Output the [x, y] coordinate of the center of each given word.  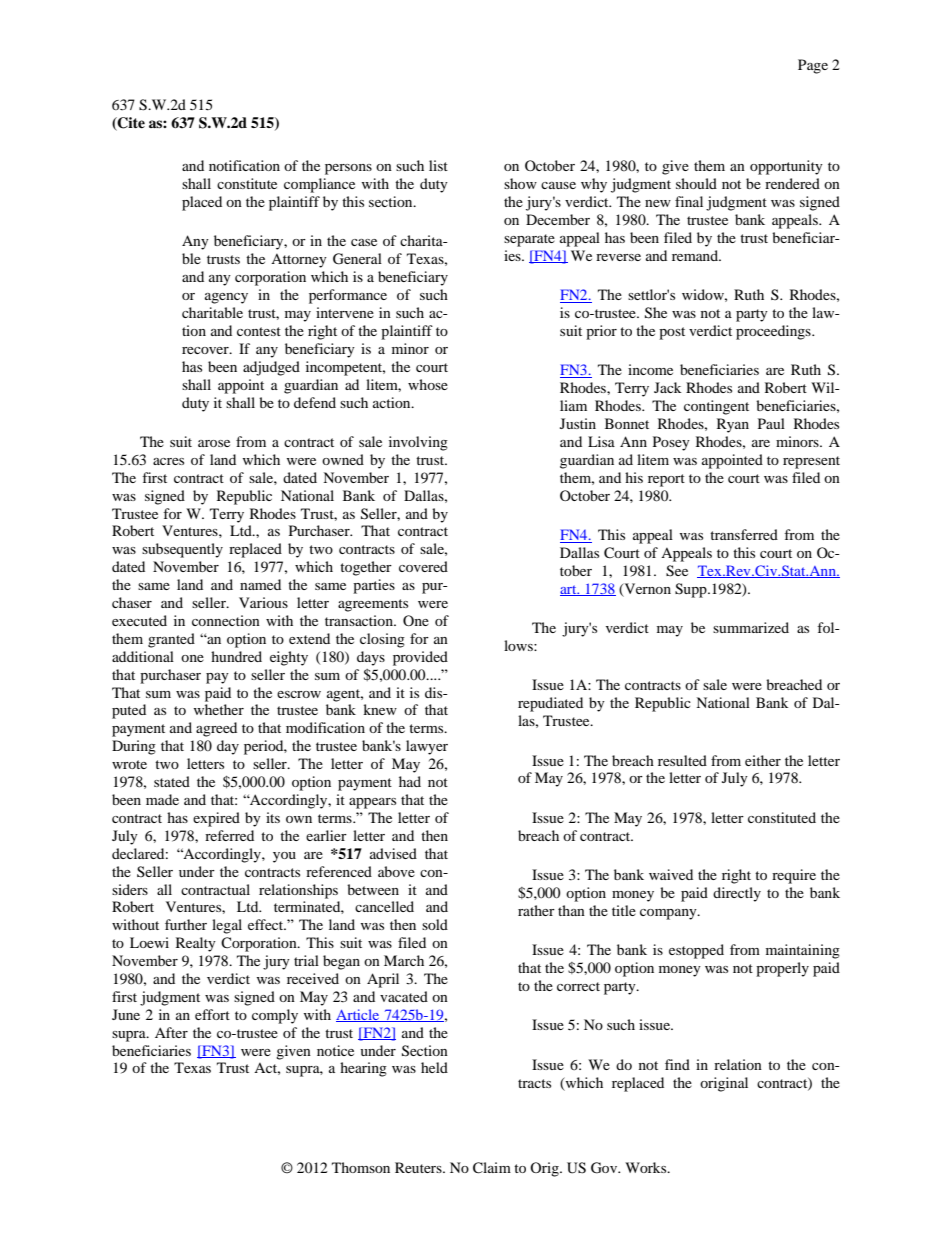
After [171, 1032]
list [438, 165]
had [410, 781]
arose [214, 443]
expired [216, 819]
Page [813, 66]
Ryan [733, 425]
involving [418, 443]
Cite [130, 124]
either [763, 760]
